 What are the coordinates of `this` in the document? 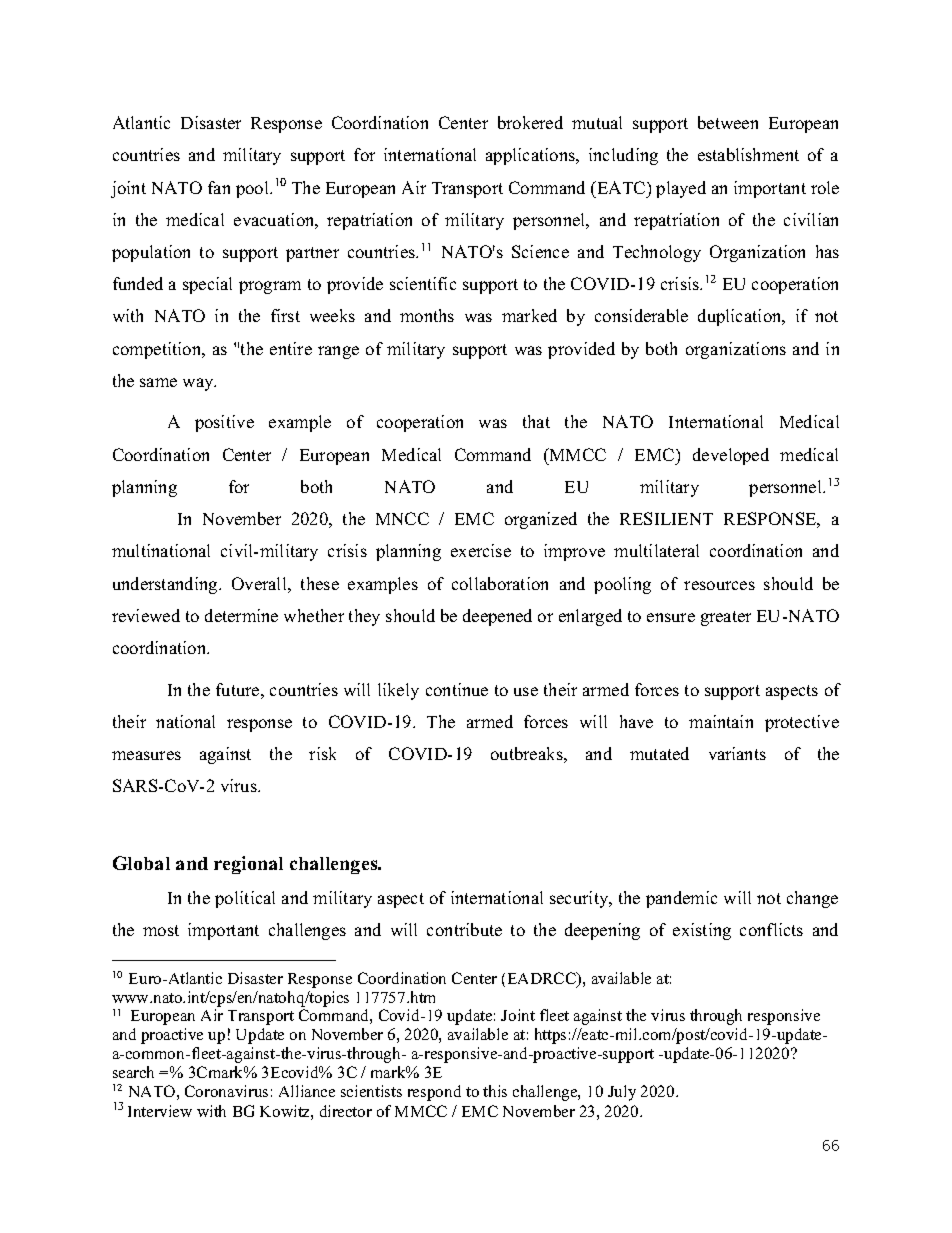 It's located at (495, 1091).
